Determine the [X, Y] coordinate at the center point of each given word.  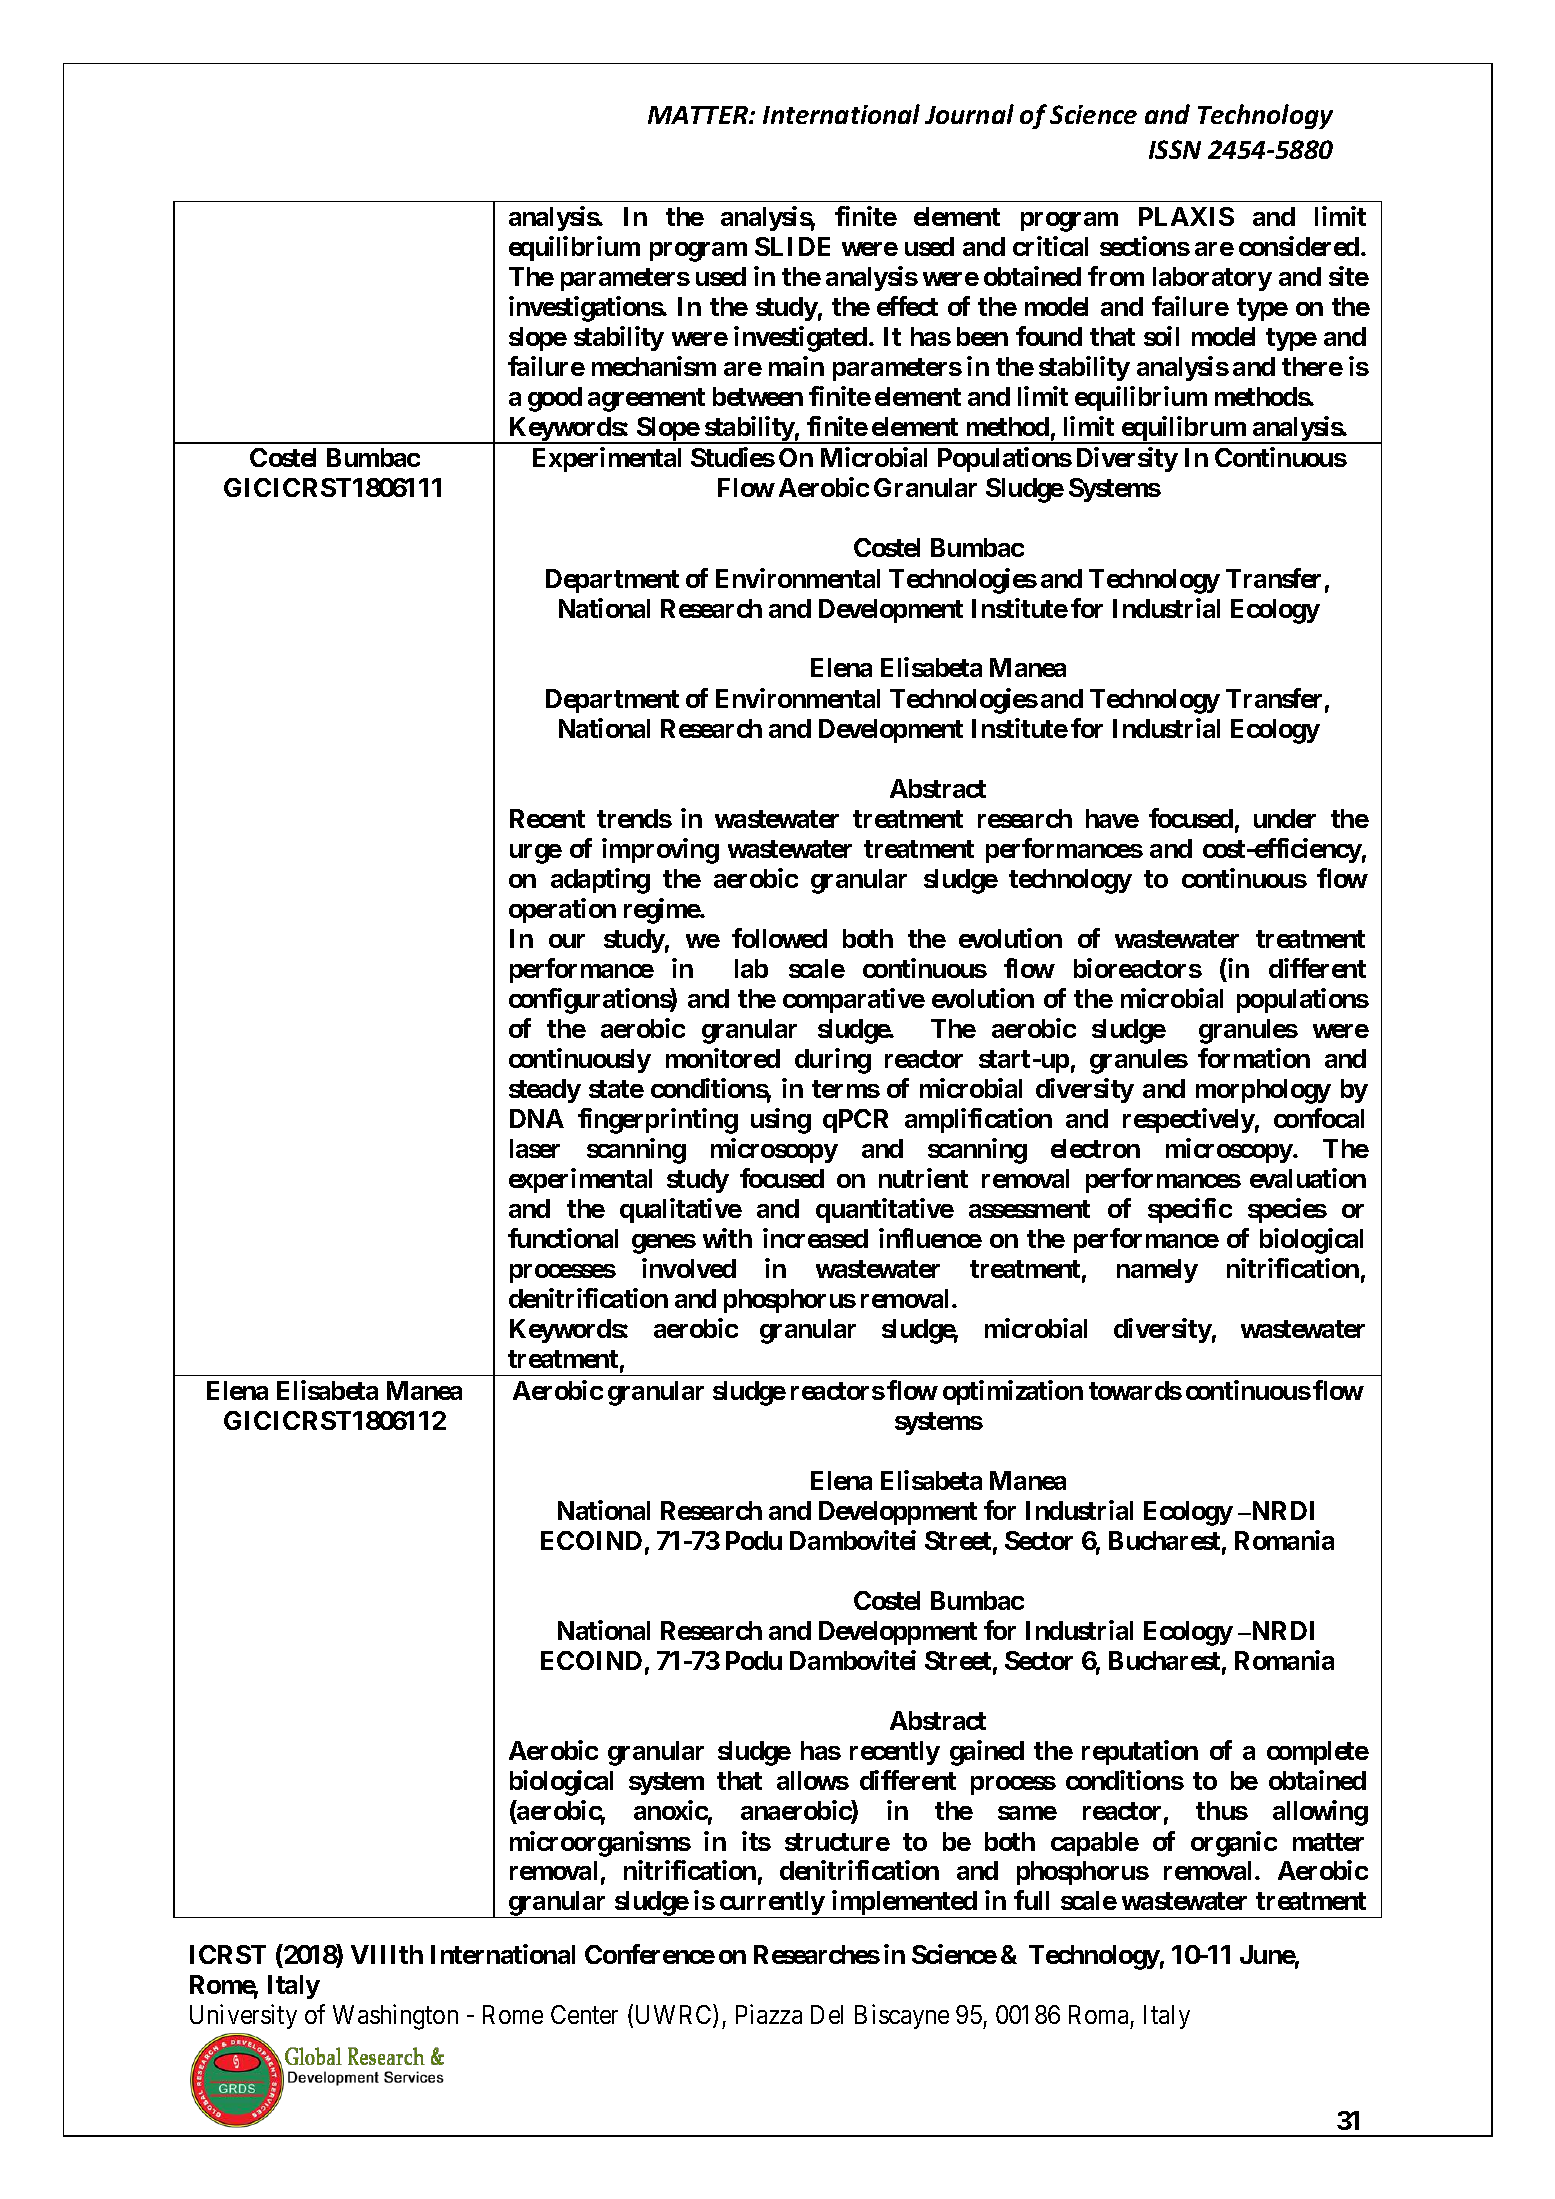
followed [779, 938]
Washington [395, 2017]
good [555, 399]
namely [1157, 1271]
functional [563, 1238]
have [1112, 818]
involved [689, 1268]
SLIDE [792, 246]
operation [562, 910]
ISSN [1175, 149]
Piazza [769, 2014]
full [1031, 1900]
